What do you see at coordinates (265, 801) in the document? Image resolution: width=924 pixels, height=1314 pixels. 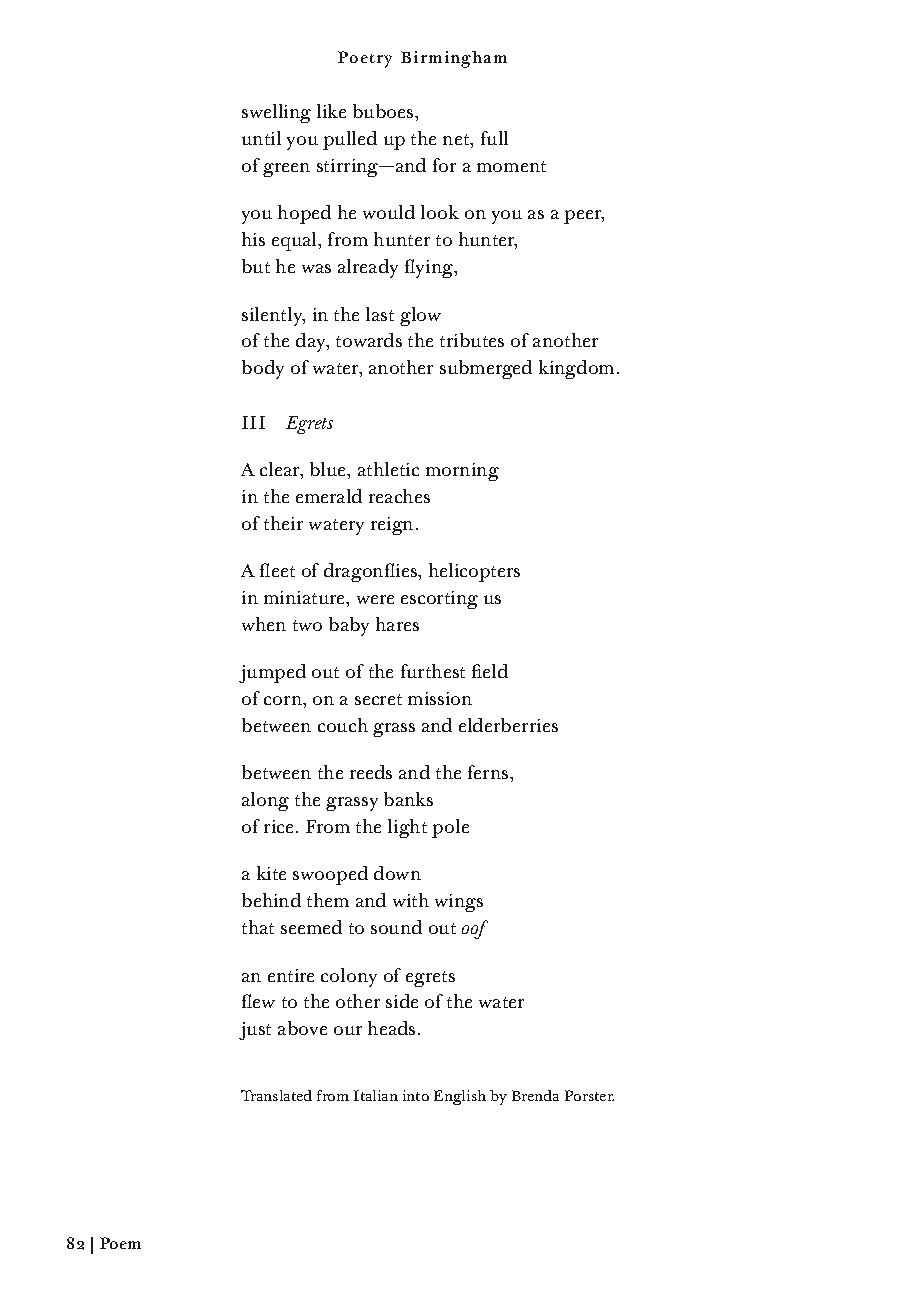 I see `along` at bounding box center [265, 801].
